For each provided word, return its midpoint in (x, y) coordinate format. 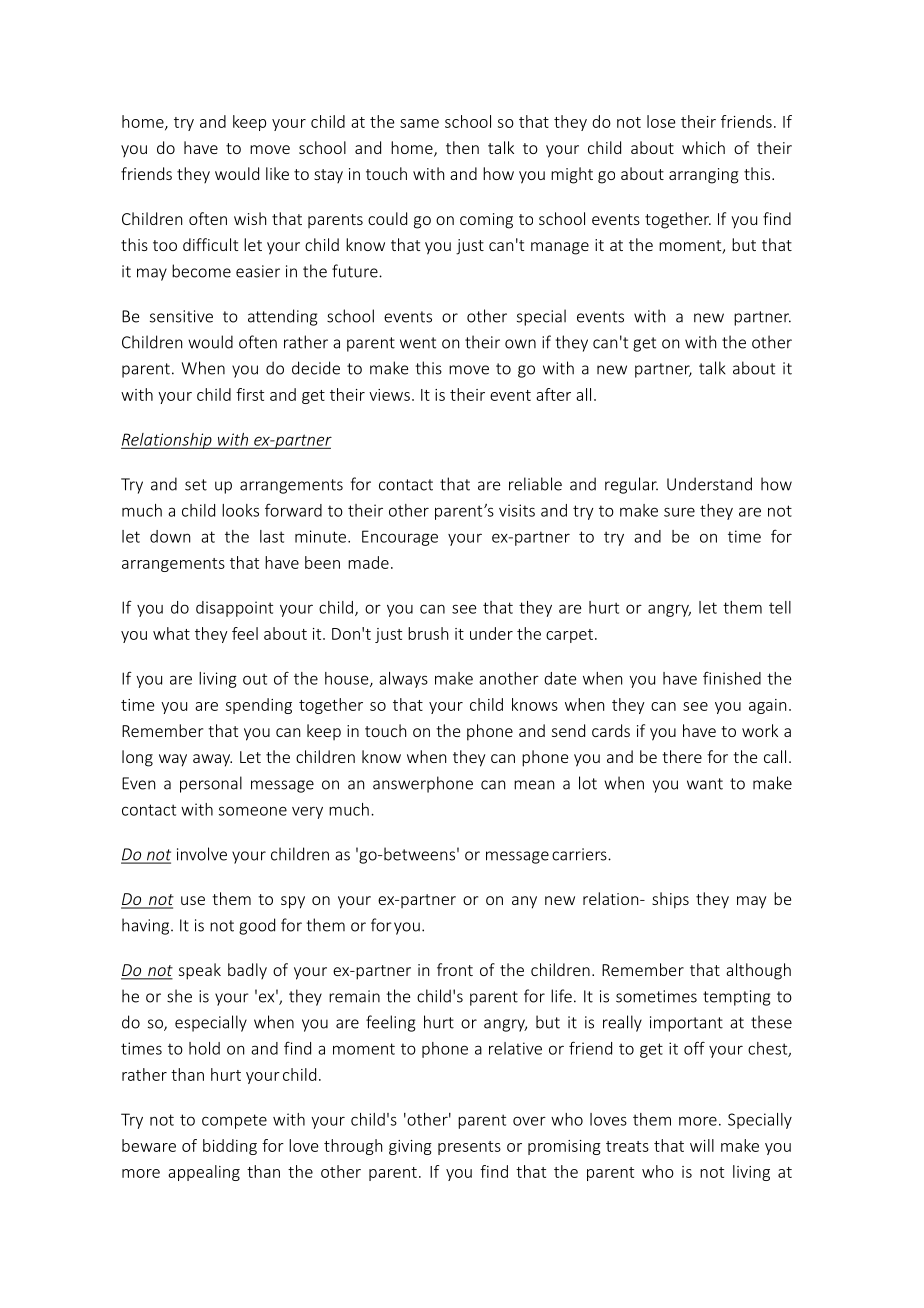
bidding (230, 1147)
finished (732, 678)
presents (469, 1148)
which (703, 147)
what (171, 633)
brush (428, 633)
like (277, 173)
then (462, 147)
